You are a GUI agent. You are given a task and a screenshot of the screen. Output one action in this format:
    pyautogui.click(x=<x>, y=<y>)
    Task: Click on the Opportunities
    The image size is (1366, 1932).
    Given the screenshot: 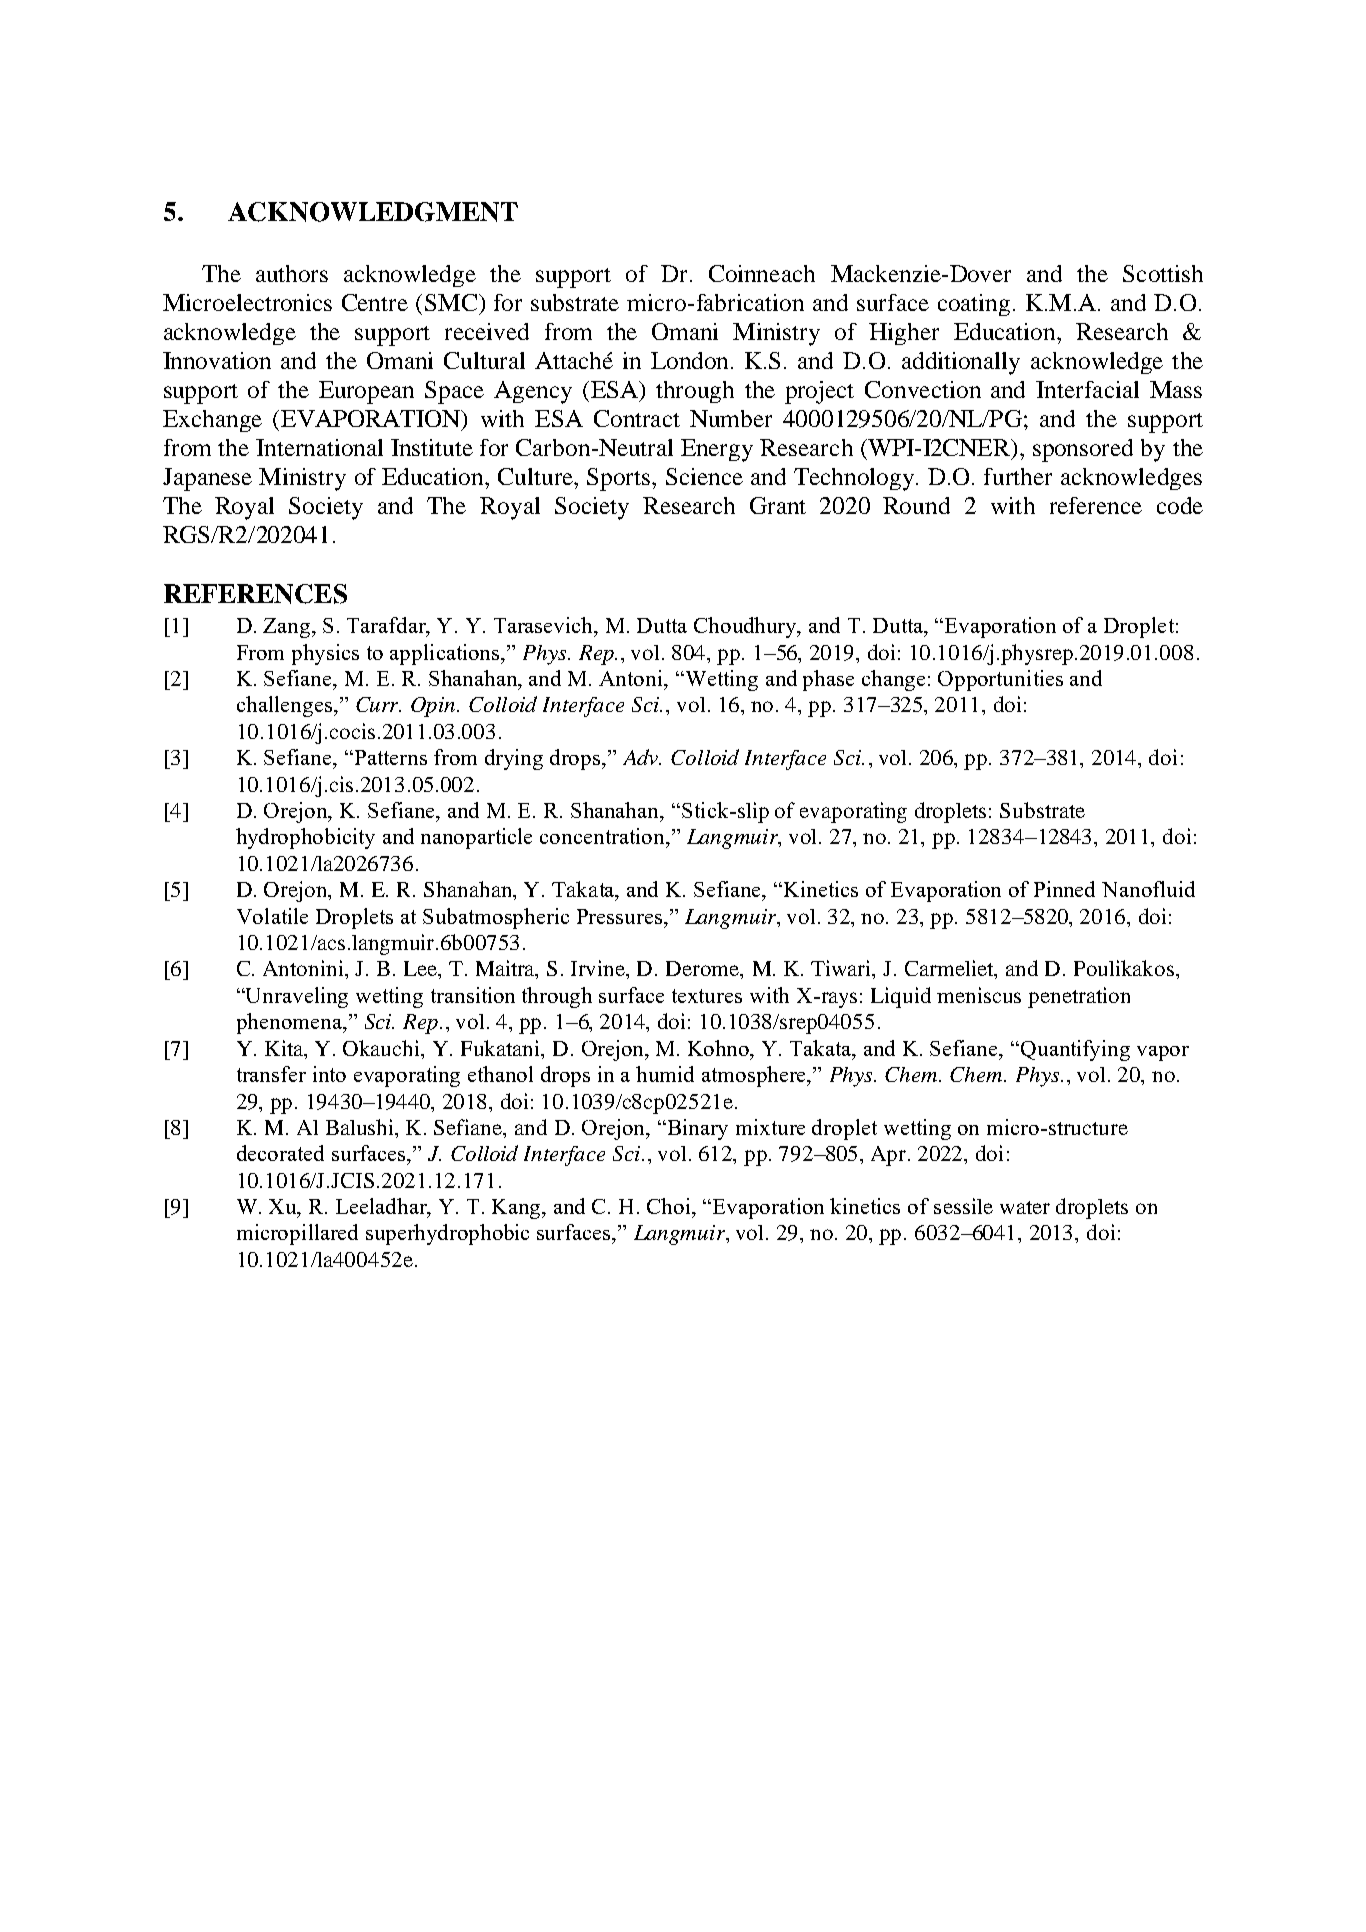 What is the action you would take?
    pyautogui.click(x=1000, y=680)
